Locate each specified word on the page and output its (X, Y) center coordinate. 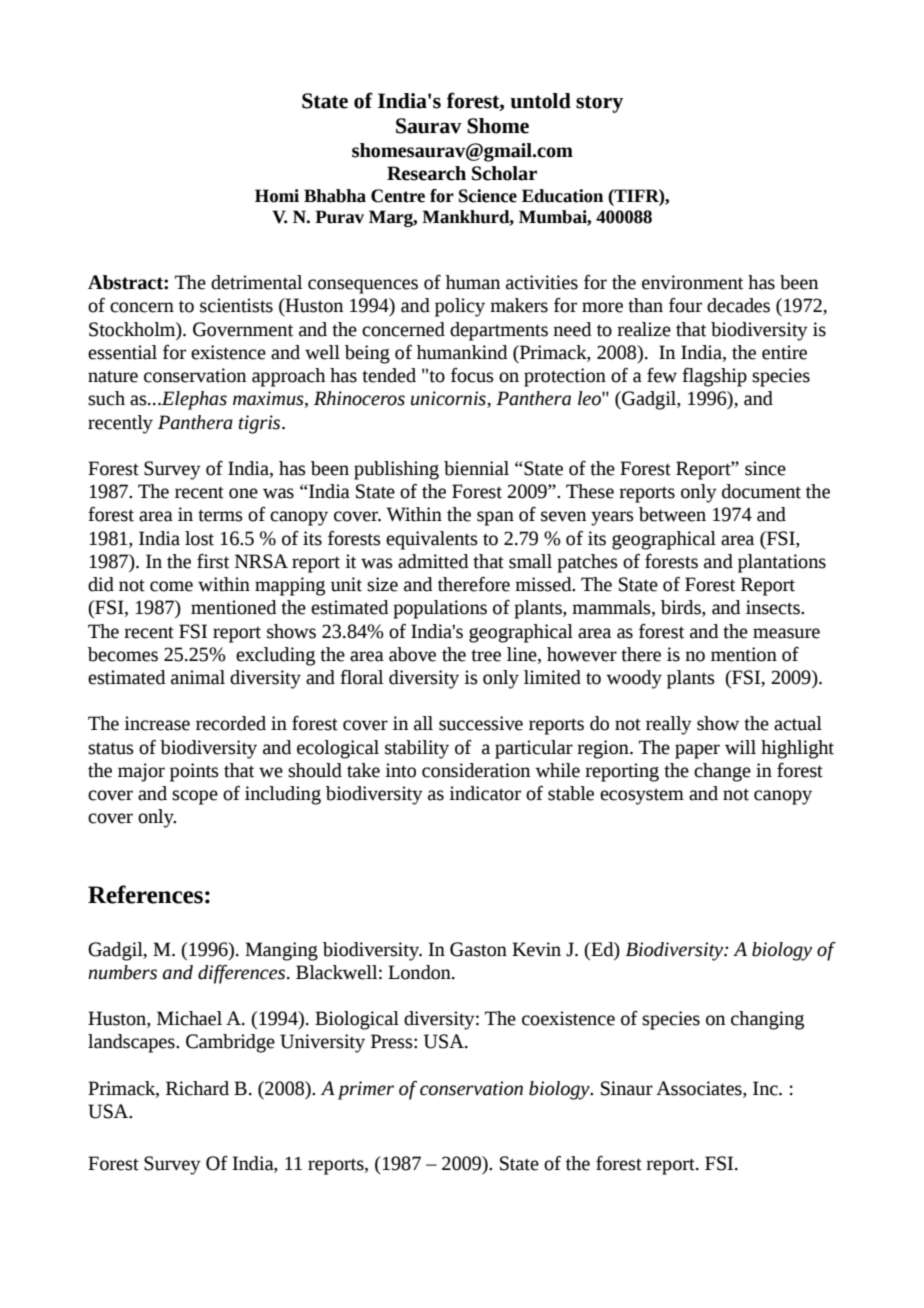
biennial (476, 468)
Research (426, 173)
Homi (277, 196)
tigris (261, 424)
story (599, 104)
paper (697, 751)
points (194, 772)
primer (366, 1090)
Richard (197, 1088)
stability (417, 749)
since (765, 468)
